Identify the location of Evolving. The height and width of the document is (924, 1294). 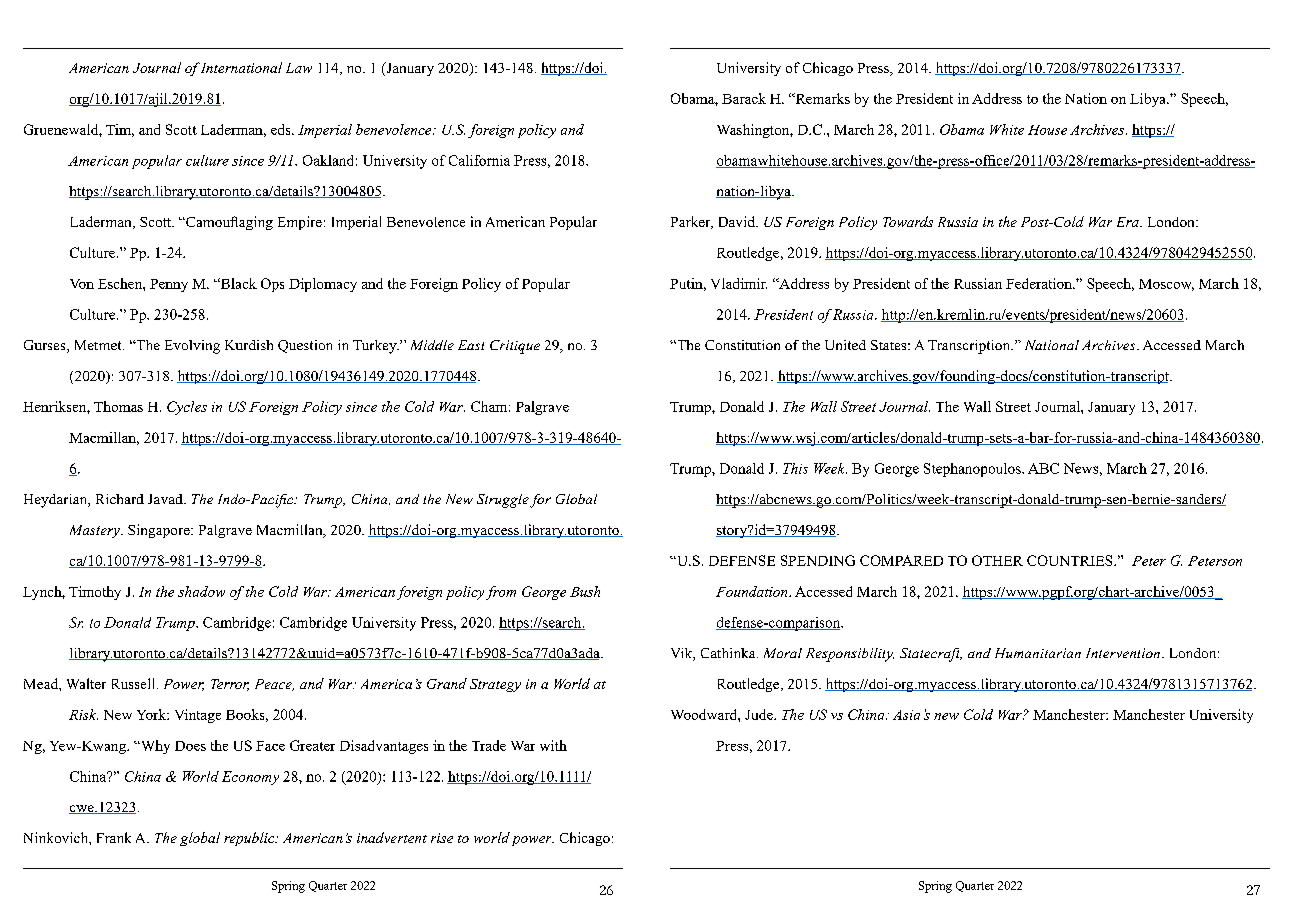
(192, 347).
